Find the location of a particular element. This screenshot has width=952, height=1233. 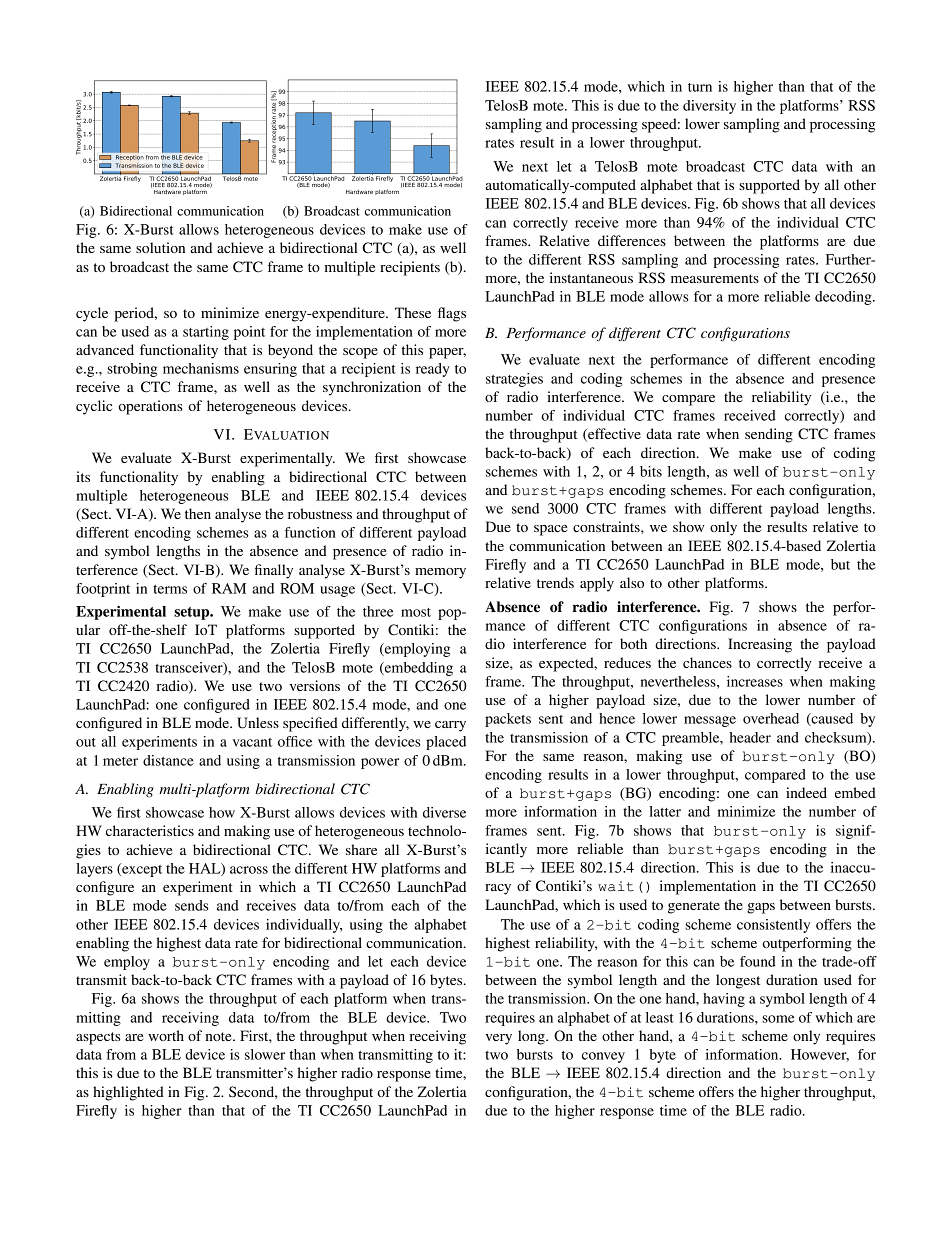

diverse is located at coordinates (444, 812).
